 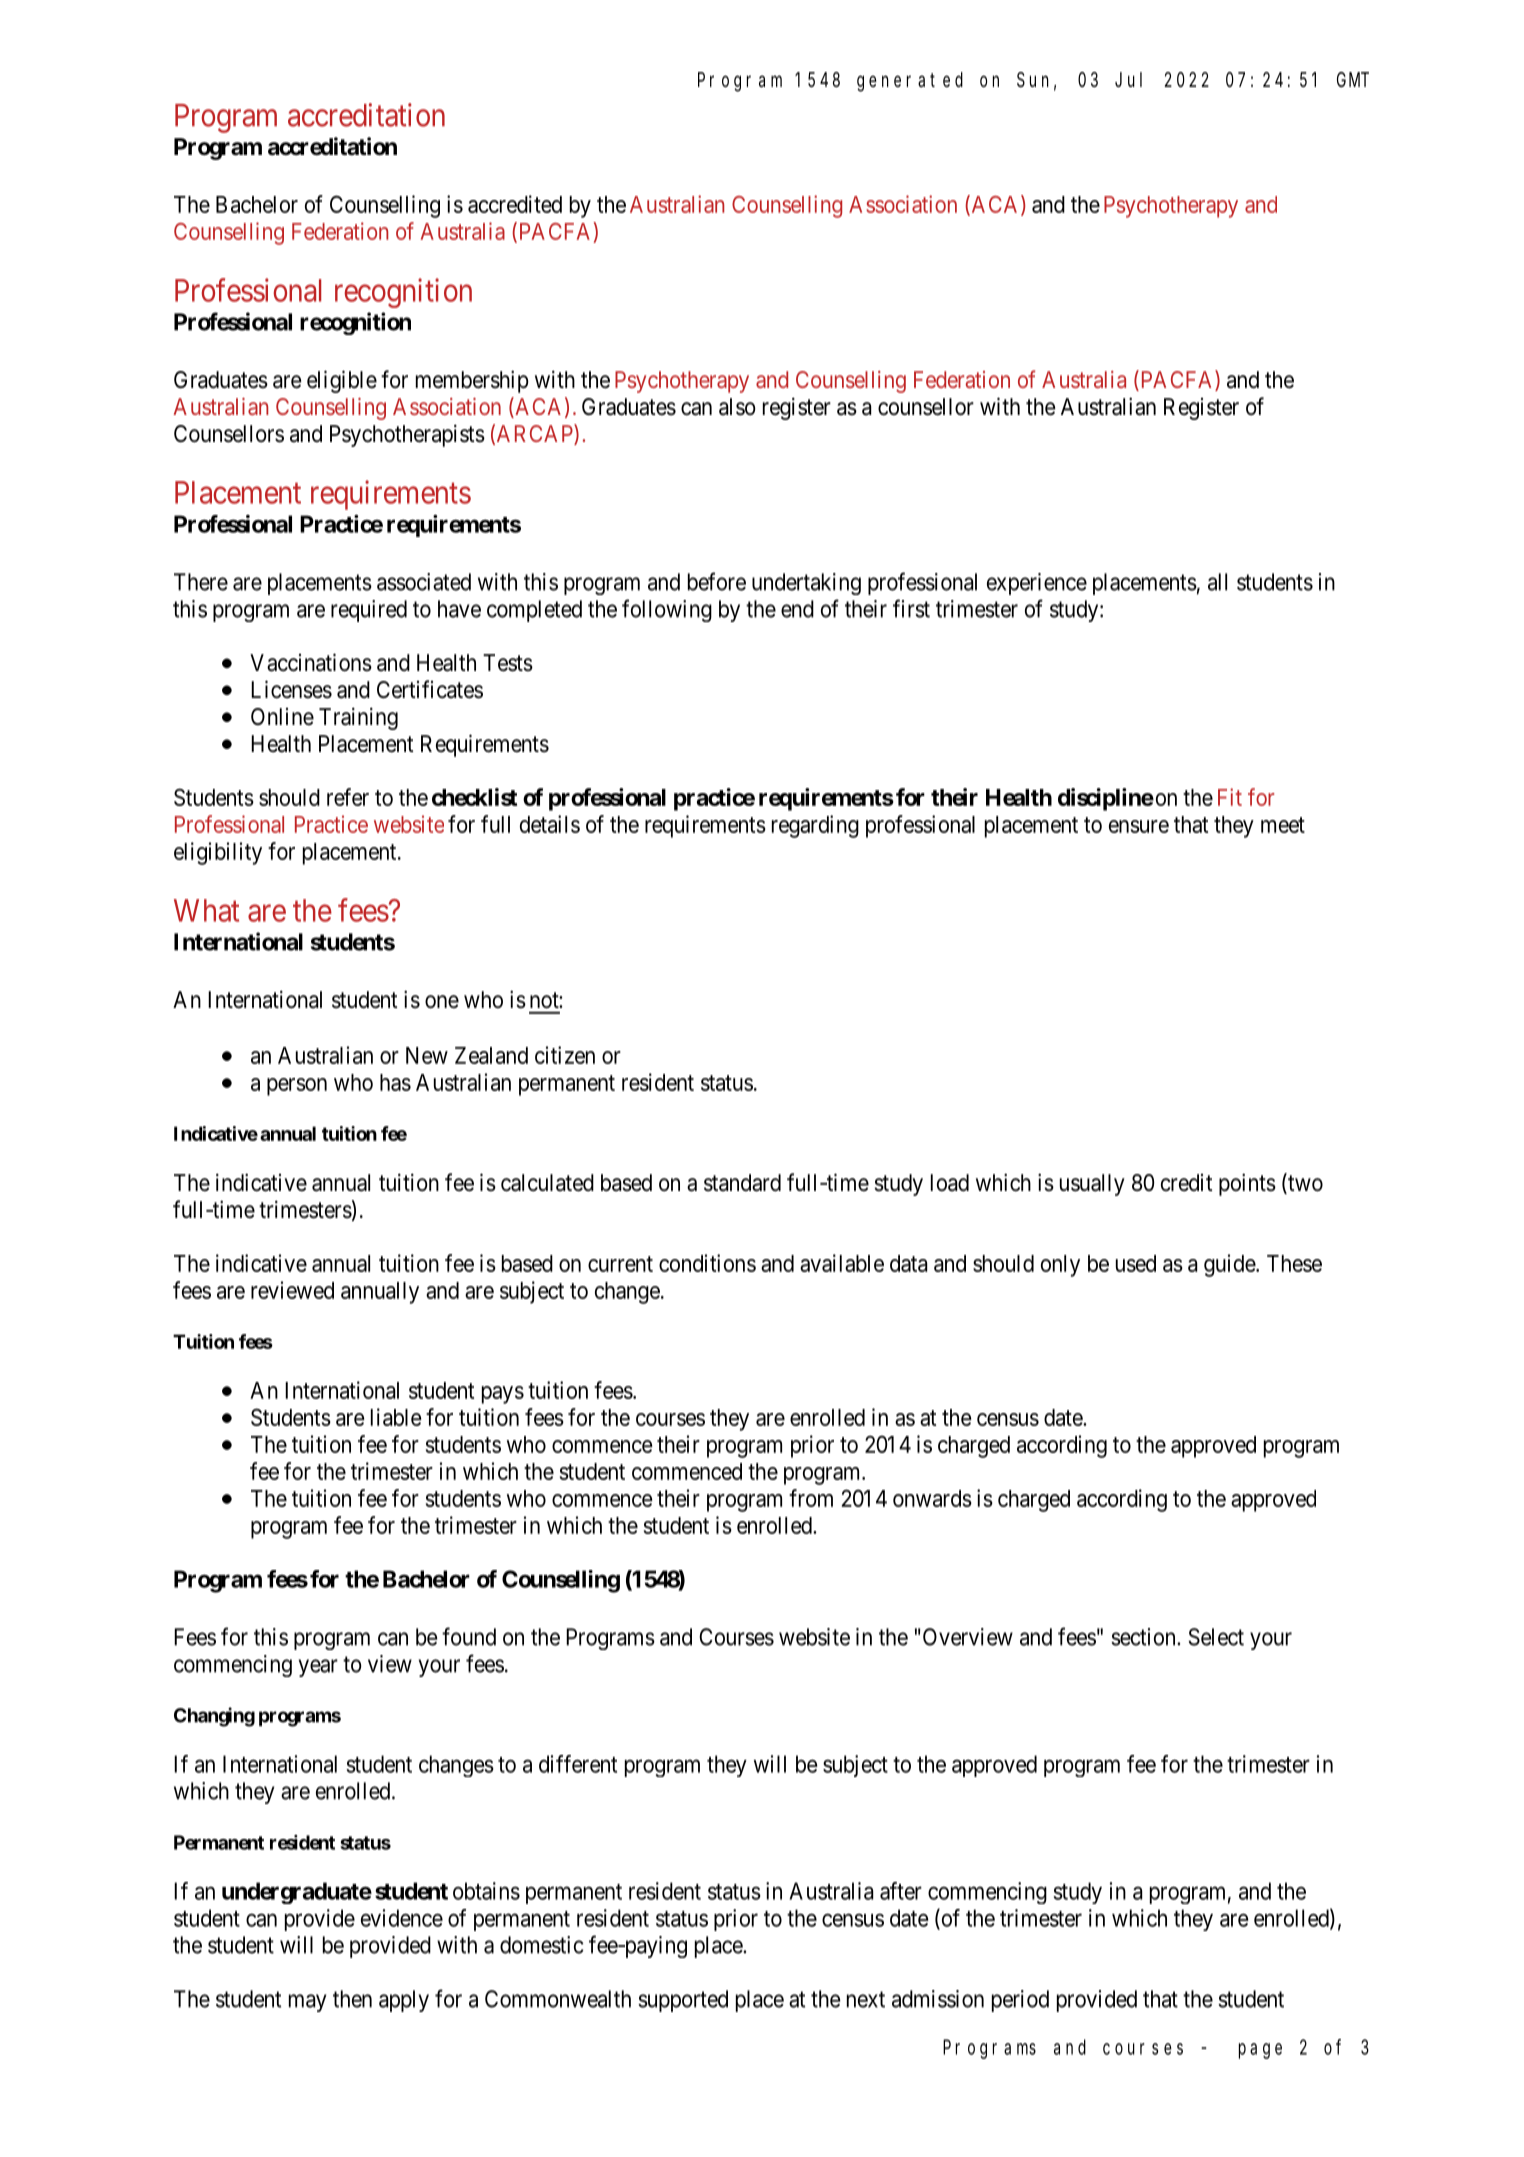 What do you see at coordinates (396, 1417) in the page?
I see `liable` at bounding box center [396, 1417].
